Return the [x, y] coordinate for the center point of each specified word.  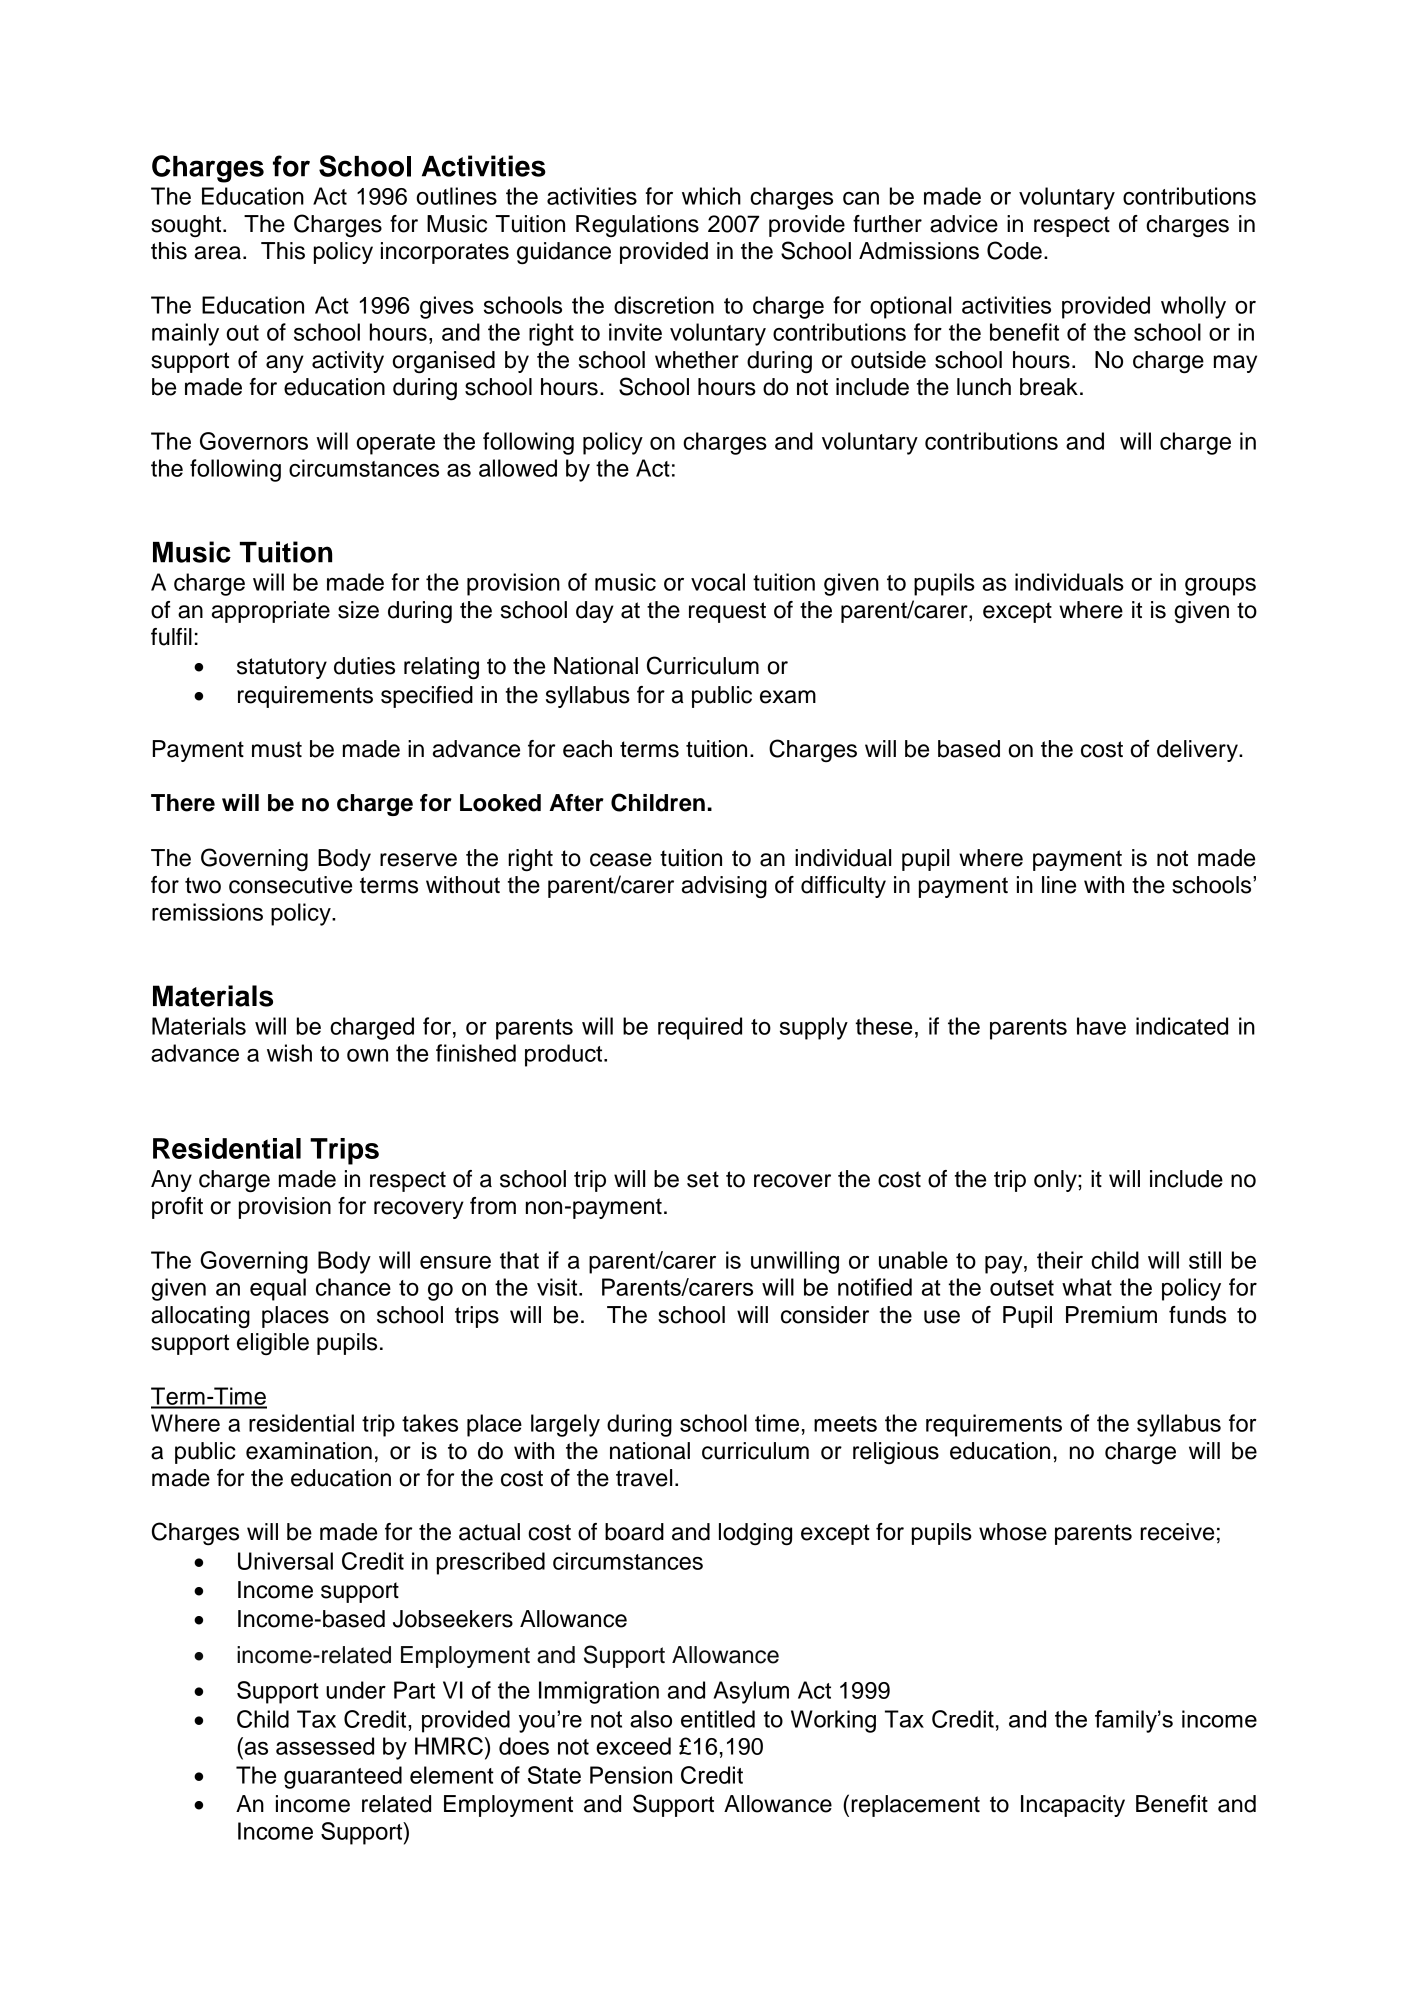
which [711, 196]
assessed [325, 1746]
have [1101, 1026]
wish [289, 1053]
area [218, 253]
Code [1014, 250]
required [700, 1028]
